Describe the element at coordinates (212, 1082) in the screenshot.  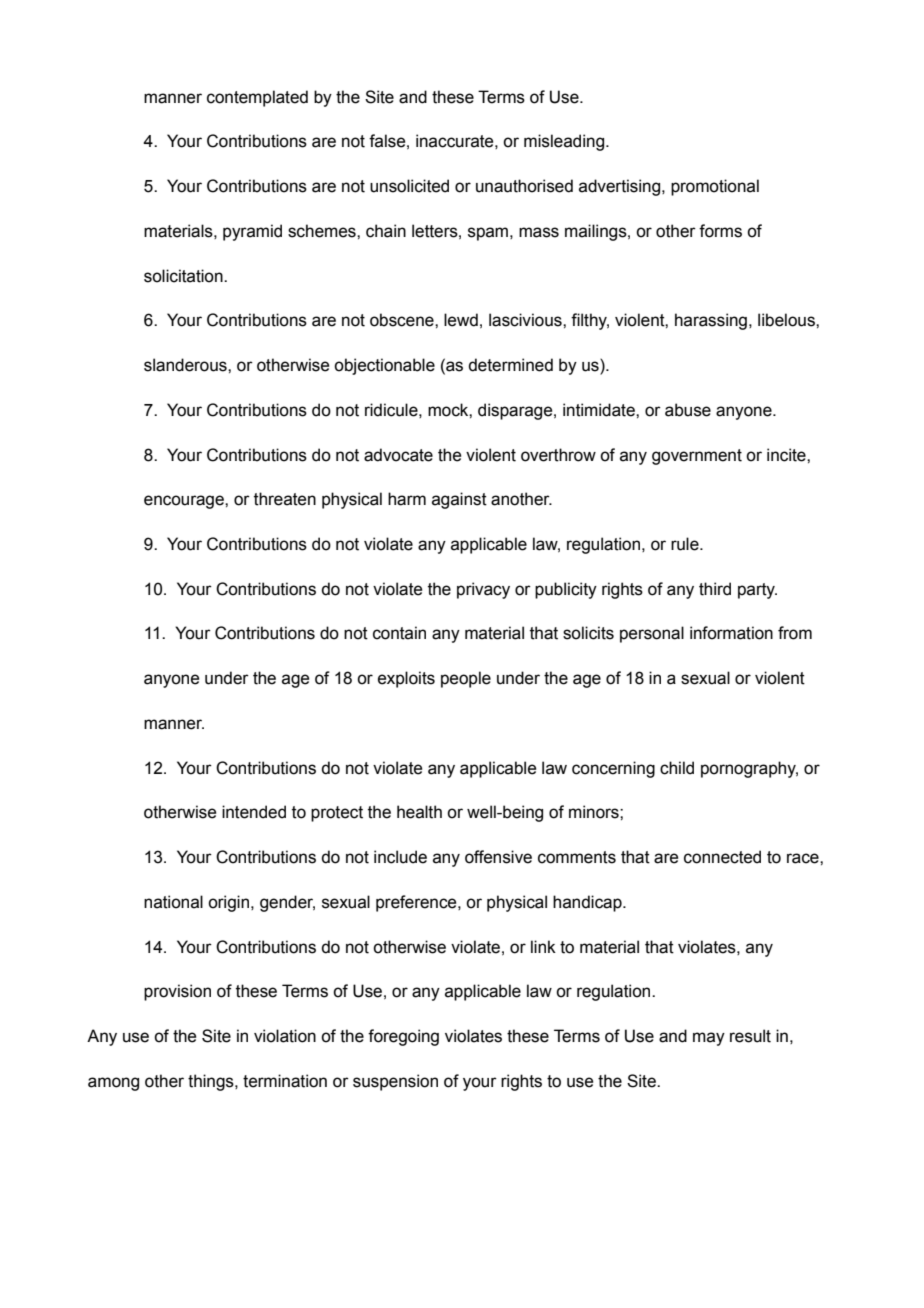
I see `things` at that location.
